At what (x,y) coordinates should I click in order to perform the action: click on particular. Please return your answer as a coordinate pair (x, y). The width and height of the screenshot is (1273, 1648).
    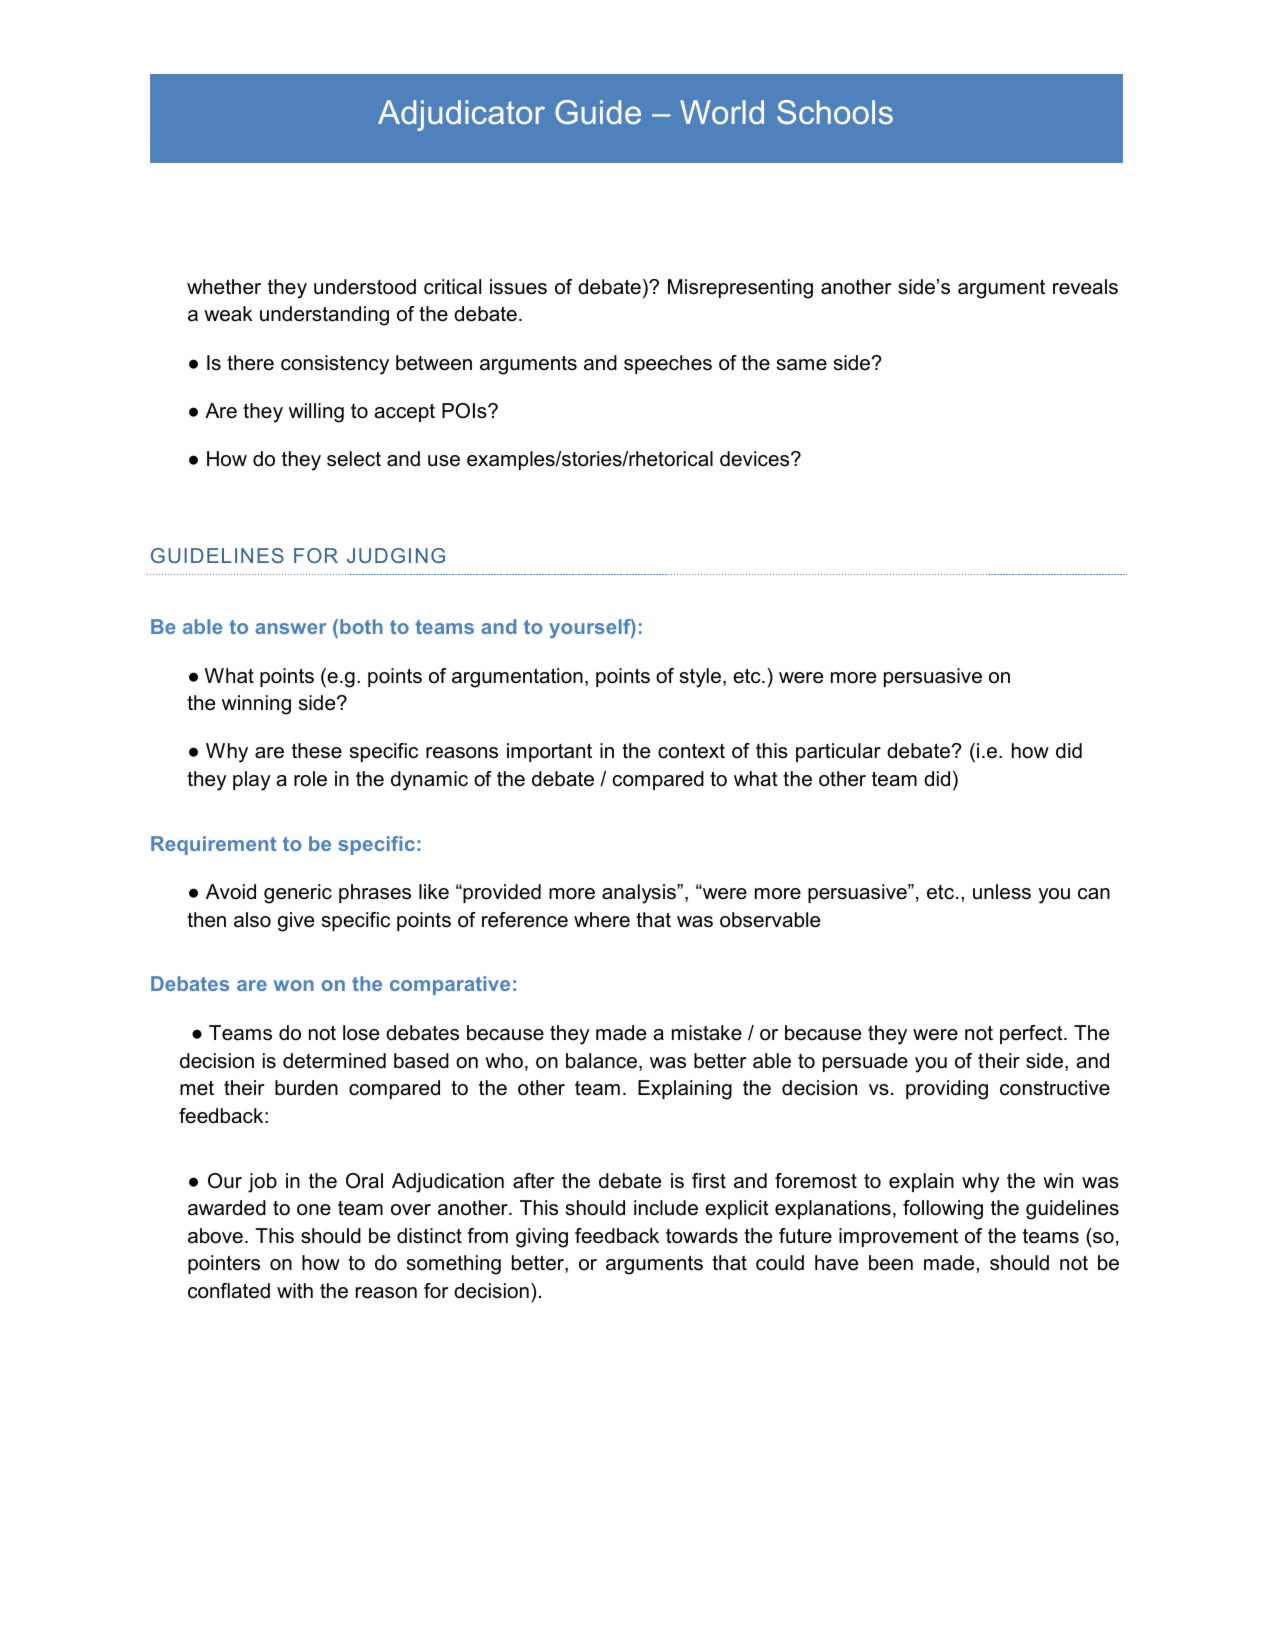
    Looking at the image, I should click on (838, 752).
